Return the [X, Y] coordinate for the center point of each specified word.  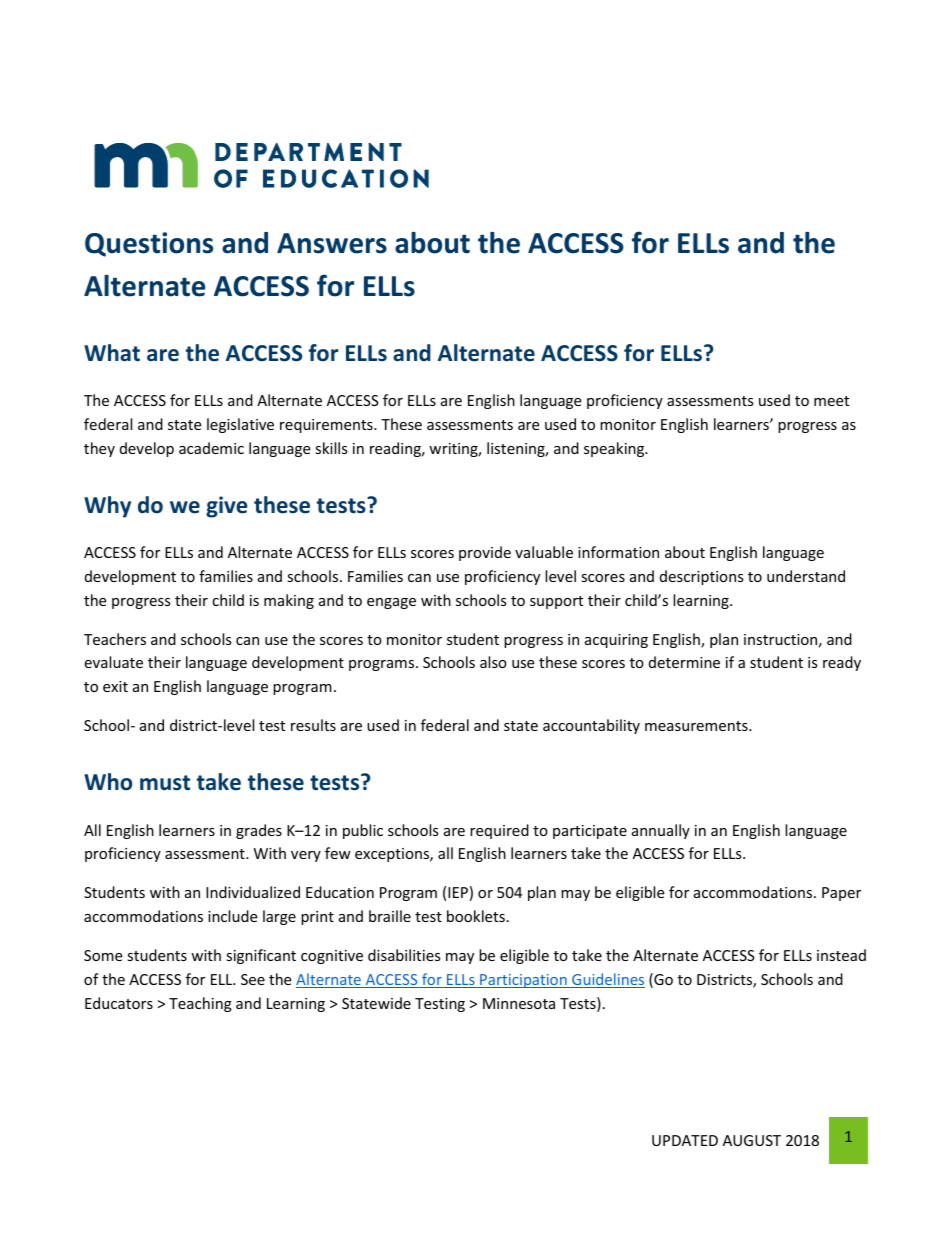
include [232, 916]
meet [831, 401]
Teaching [200, 1004]
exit [115, 686]
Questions [149, 244]
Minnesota [519, 1003]
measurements [697, 726]
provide [485, 553]
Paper [841, 894]
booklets [476, 916]
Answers [332, 243]
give [227, 507]
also [493, 662]
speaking [615, 449]
